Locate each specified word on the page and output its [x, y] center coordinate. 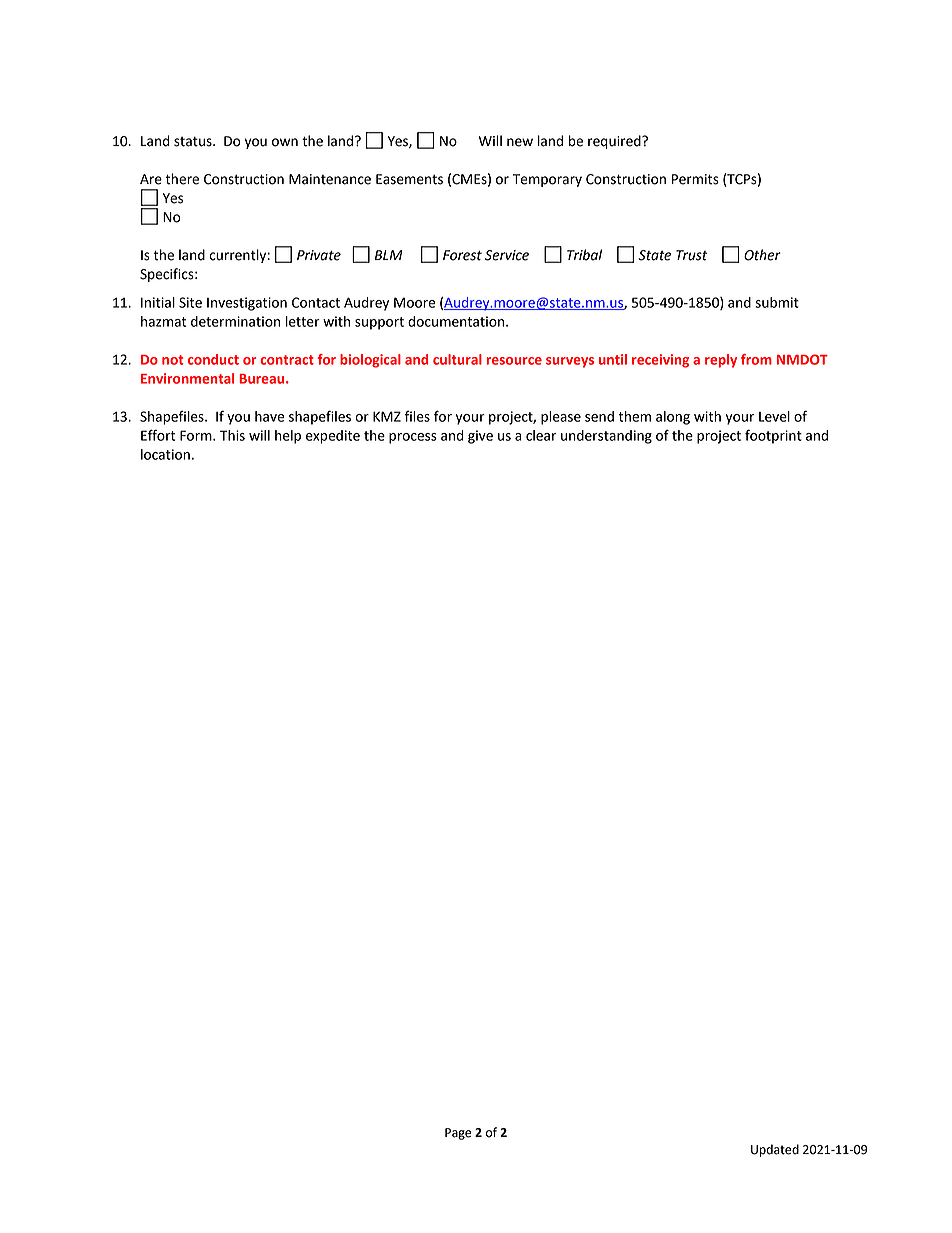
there [182, 179]
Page [458, 1134]
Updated [775, 1150]
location [165, 454]
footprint [773, 436]
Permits [695, 179]
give [480, 437]
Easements [409, 179]
